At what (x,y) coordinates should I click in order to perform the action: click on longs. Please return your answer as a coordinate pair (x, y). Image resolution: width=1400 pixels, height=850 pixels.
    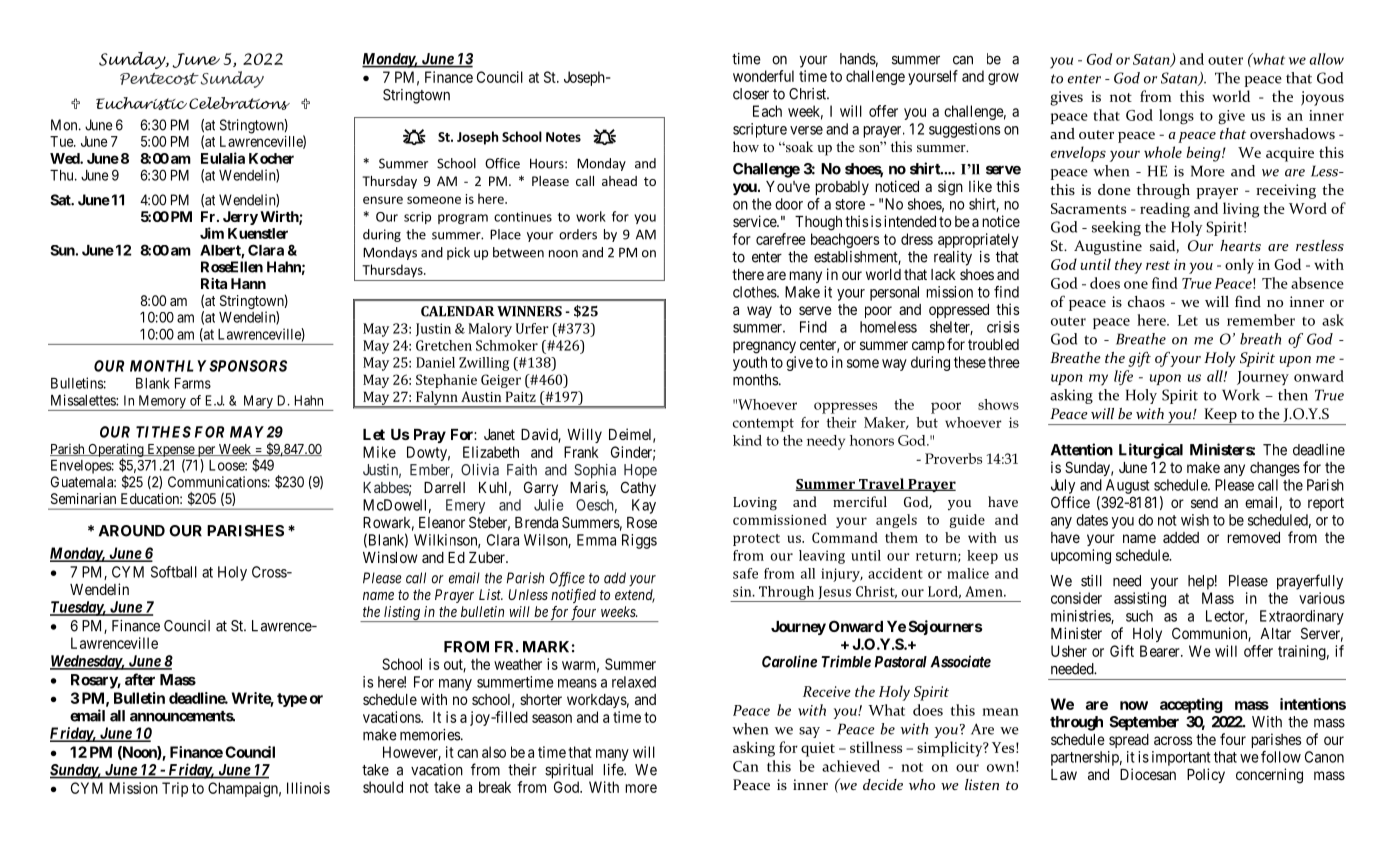
    Looking at the image, I should click on (1176, 117).
